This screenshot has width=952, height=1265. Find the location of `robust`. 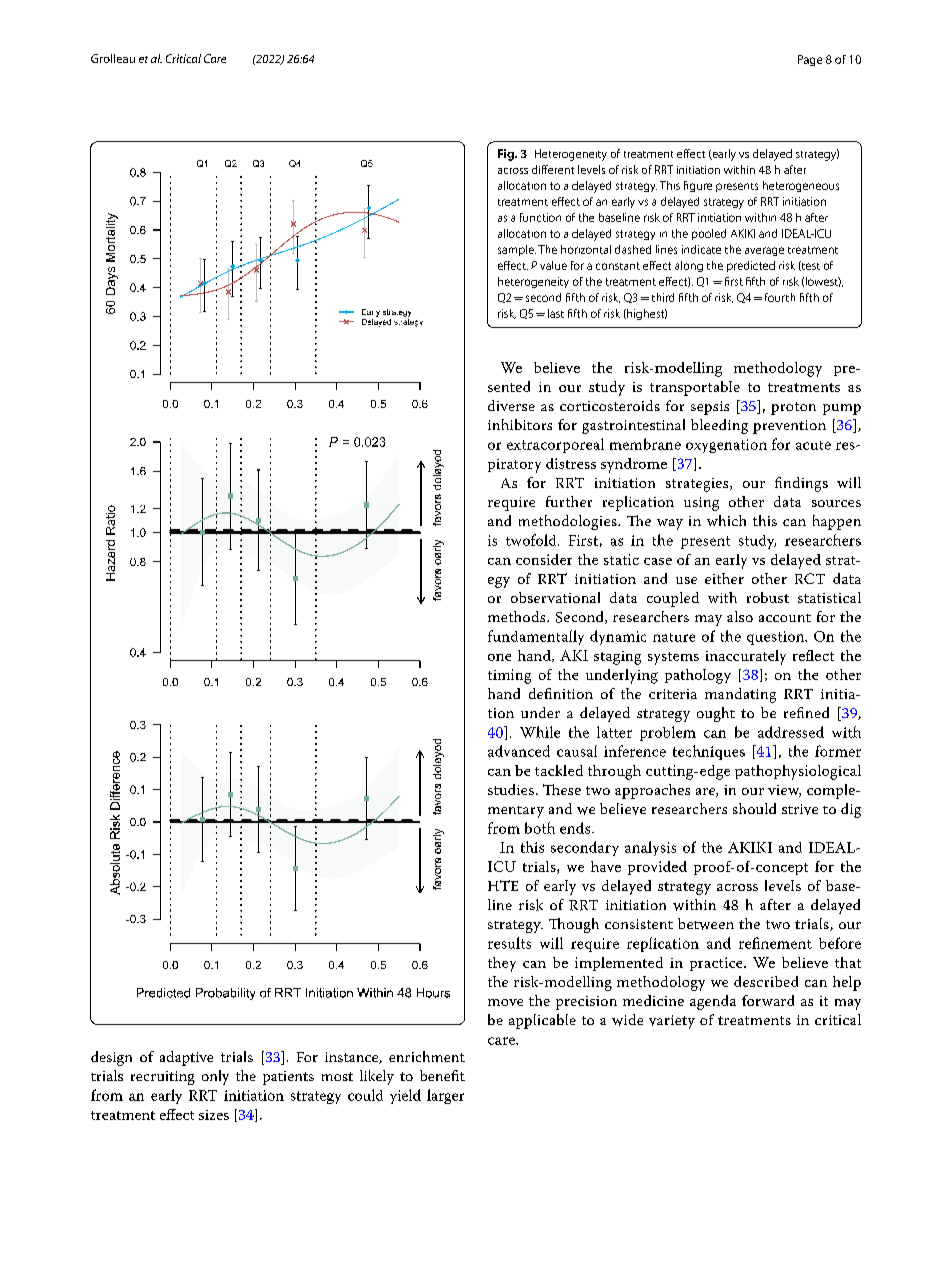

robust is located at coordinates (768, 597).
